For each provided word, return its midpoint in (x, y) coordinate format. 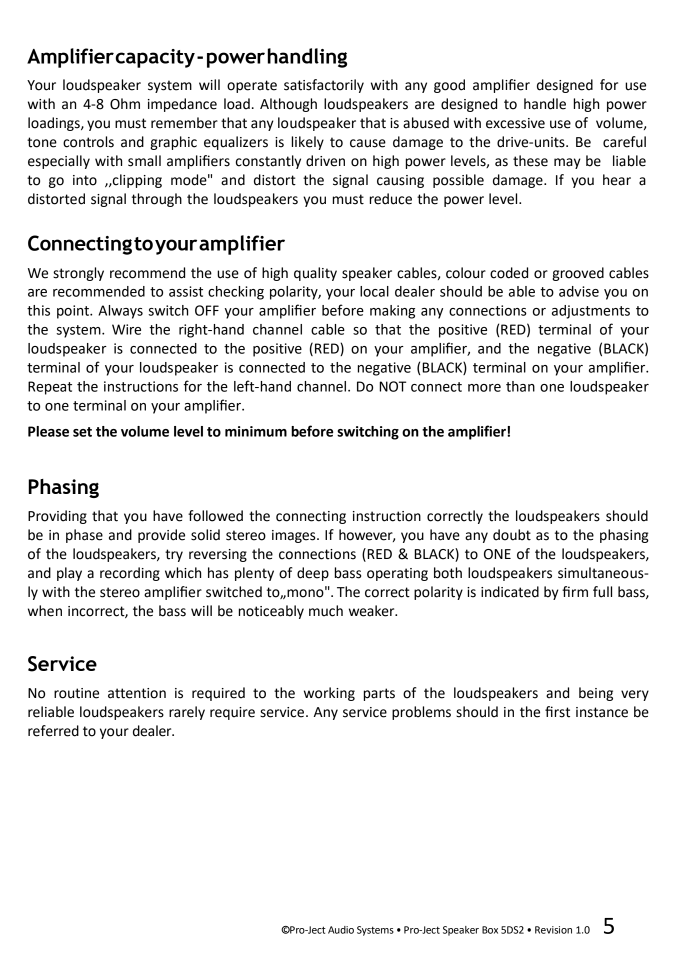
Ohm (125, 104)
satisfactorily (324, 86)
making (392, 312)
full (602, 592)
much (326, 611)
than (520, 386)
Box (490, 930)
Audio (341, 930)
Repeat (50, 388)
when (45, 611)
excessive (515, 123)
